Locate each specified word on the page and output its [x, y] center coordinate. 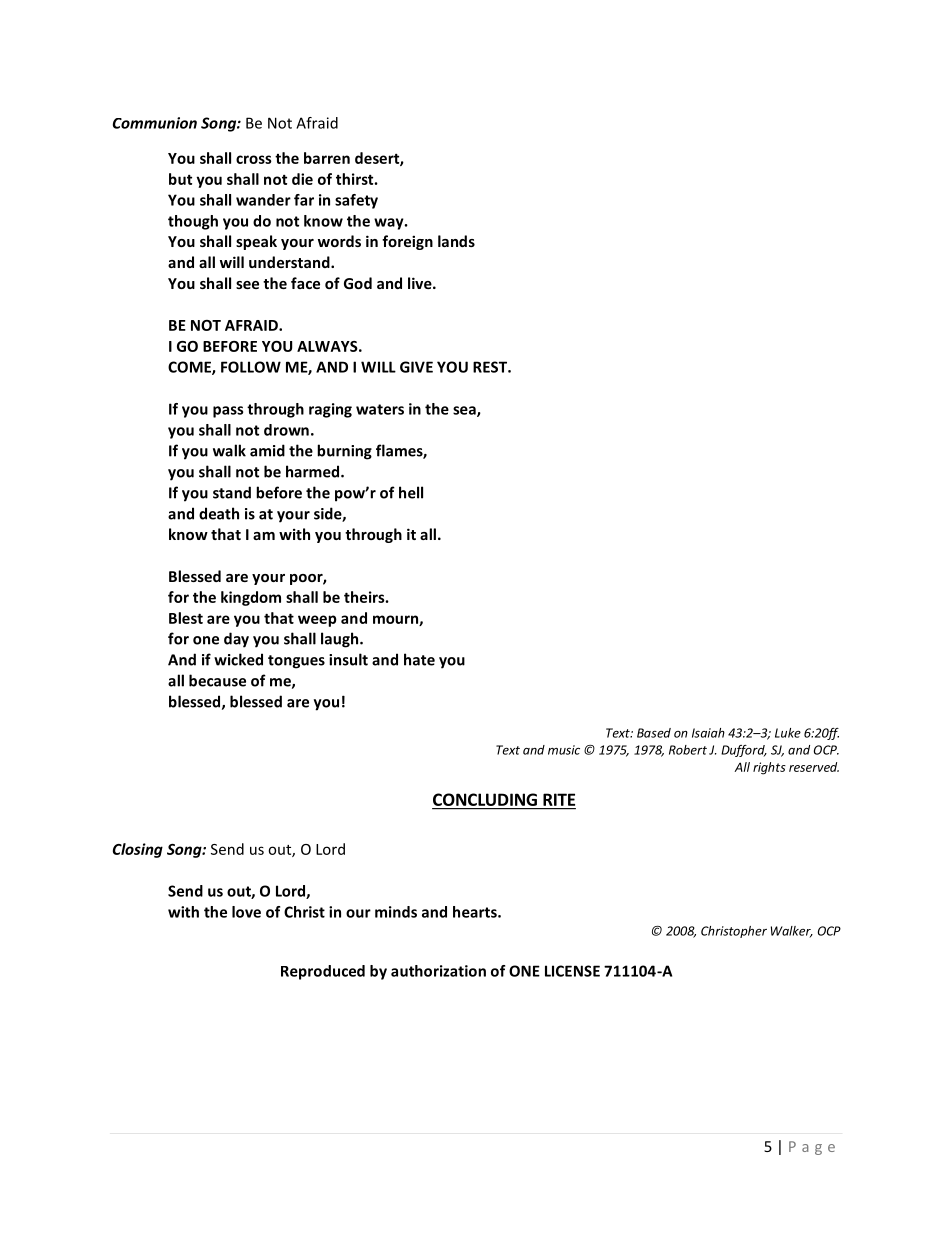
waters [380, 409]
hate [419, 659]
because [217, 680]
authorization [438, 971]
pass [228, 412]
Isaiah [708, 733]
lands [456, 241]
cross [254, 159]
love [246, 912]
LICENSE [572, 971]
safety [356, 201]
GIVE [416, 367]
